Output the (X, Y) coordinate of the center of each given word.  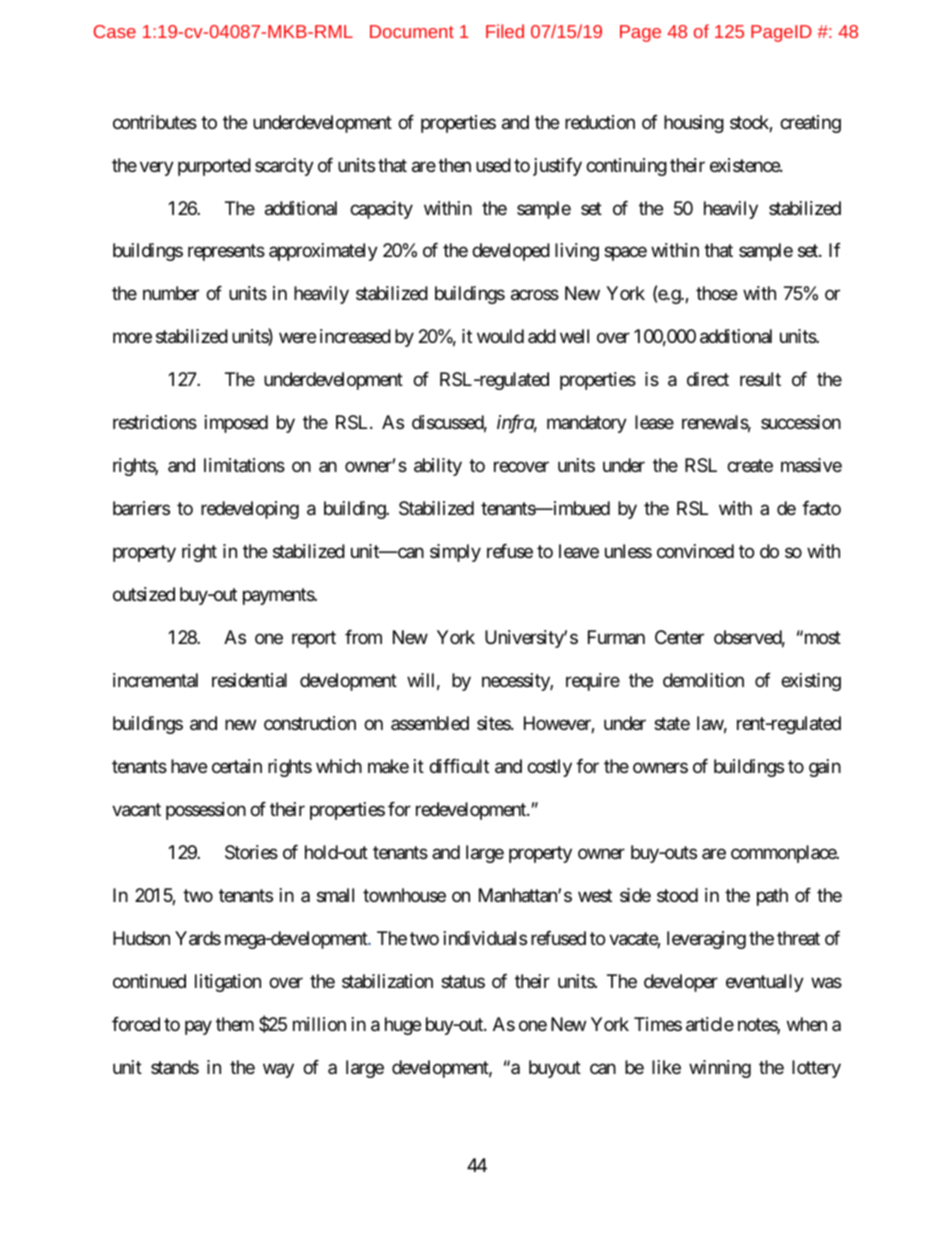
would (500, 336)
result (760, 379)
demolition (703, 680)
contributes (155, 122)
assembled (430, 723)
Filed (505, 31)
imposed (236, 424)
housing (694, 124)
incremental (155, 680)
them (235, 1024)
